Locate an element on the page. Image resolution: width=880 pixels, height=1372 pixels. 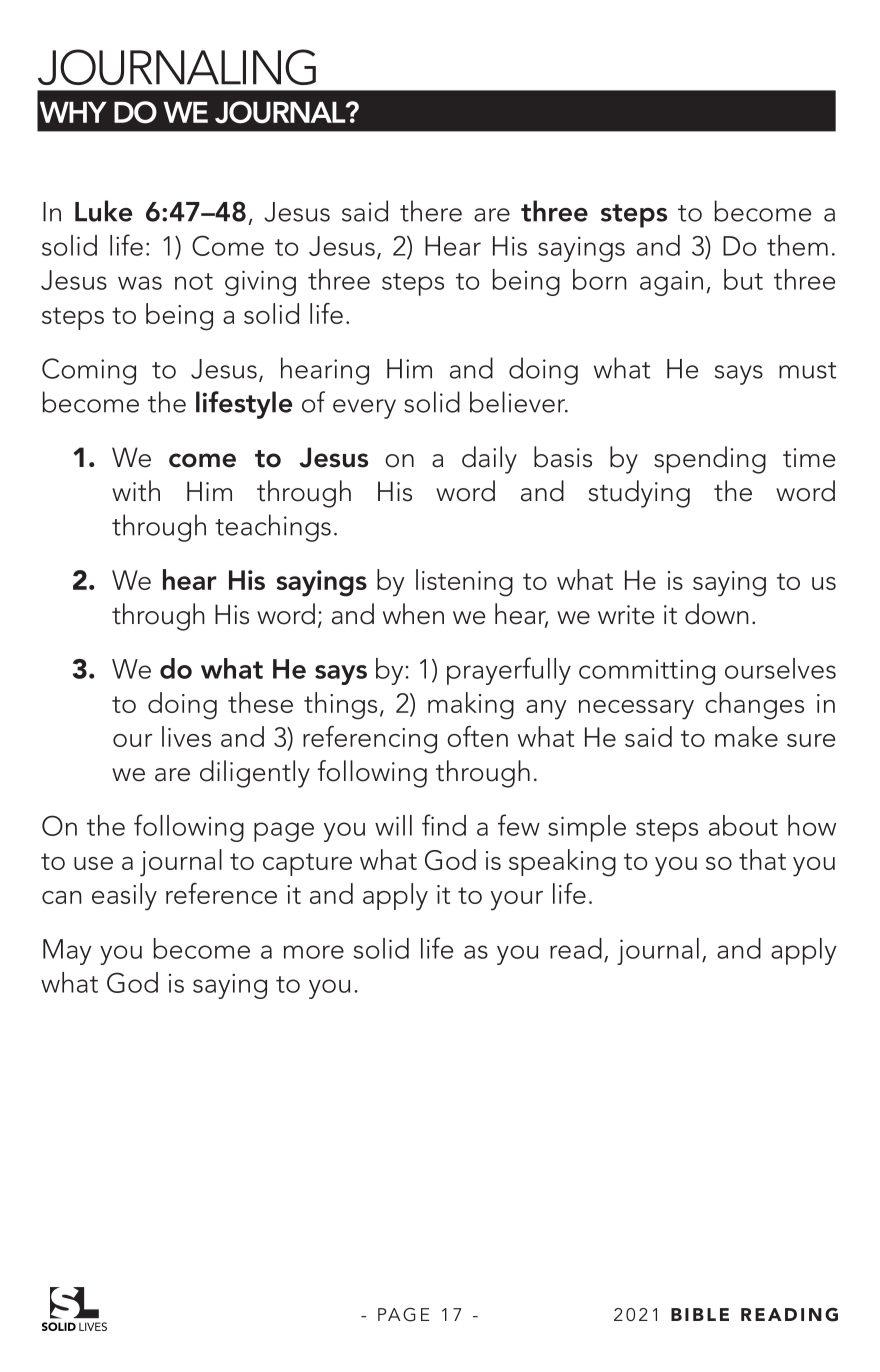
with is located at coordinates (136, 491).
